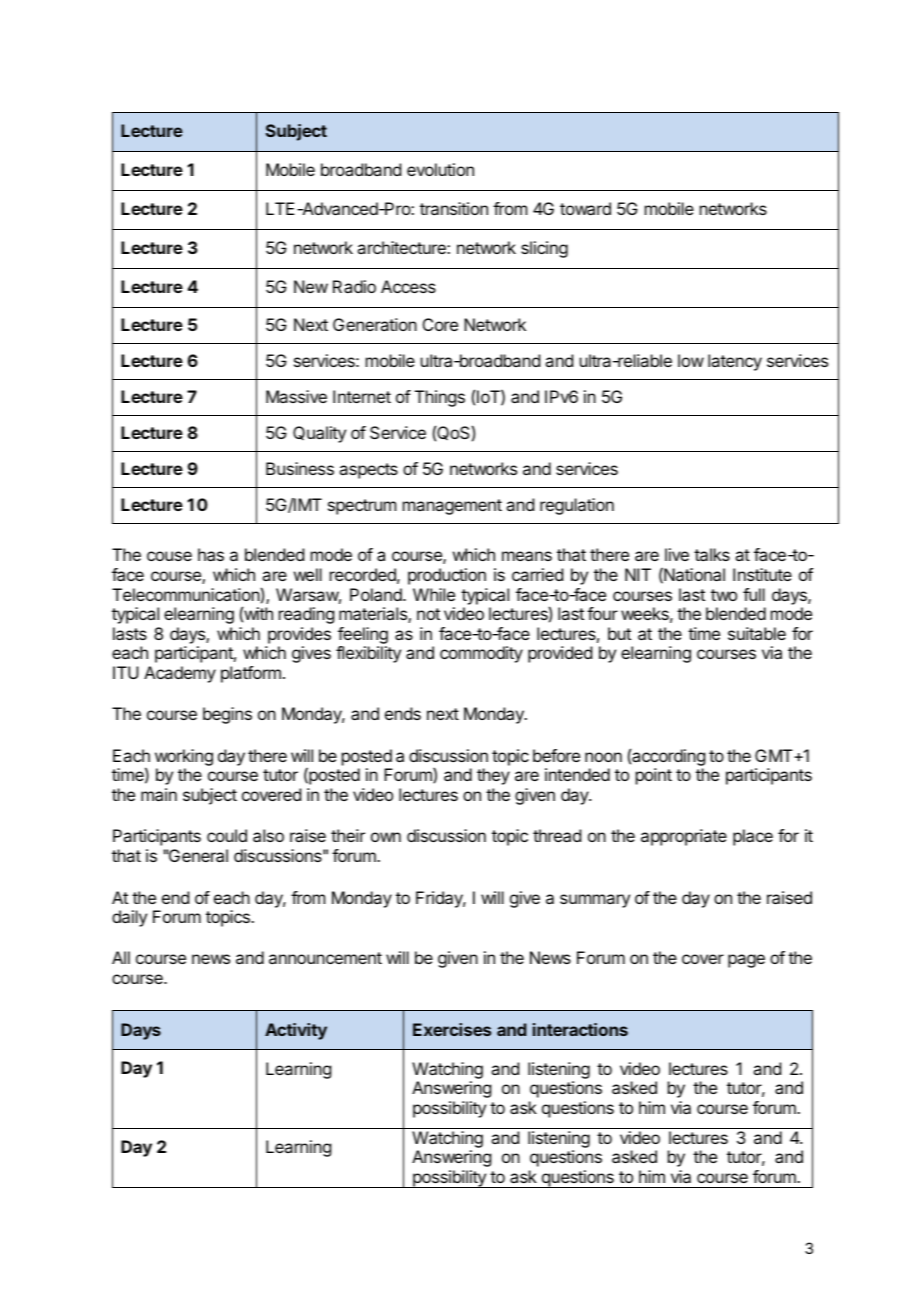 This screenshot has width=924, height=1307. I want to click on NIT, so click(638, 574).
